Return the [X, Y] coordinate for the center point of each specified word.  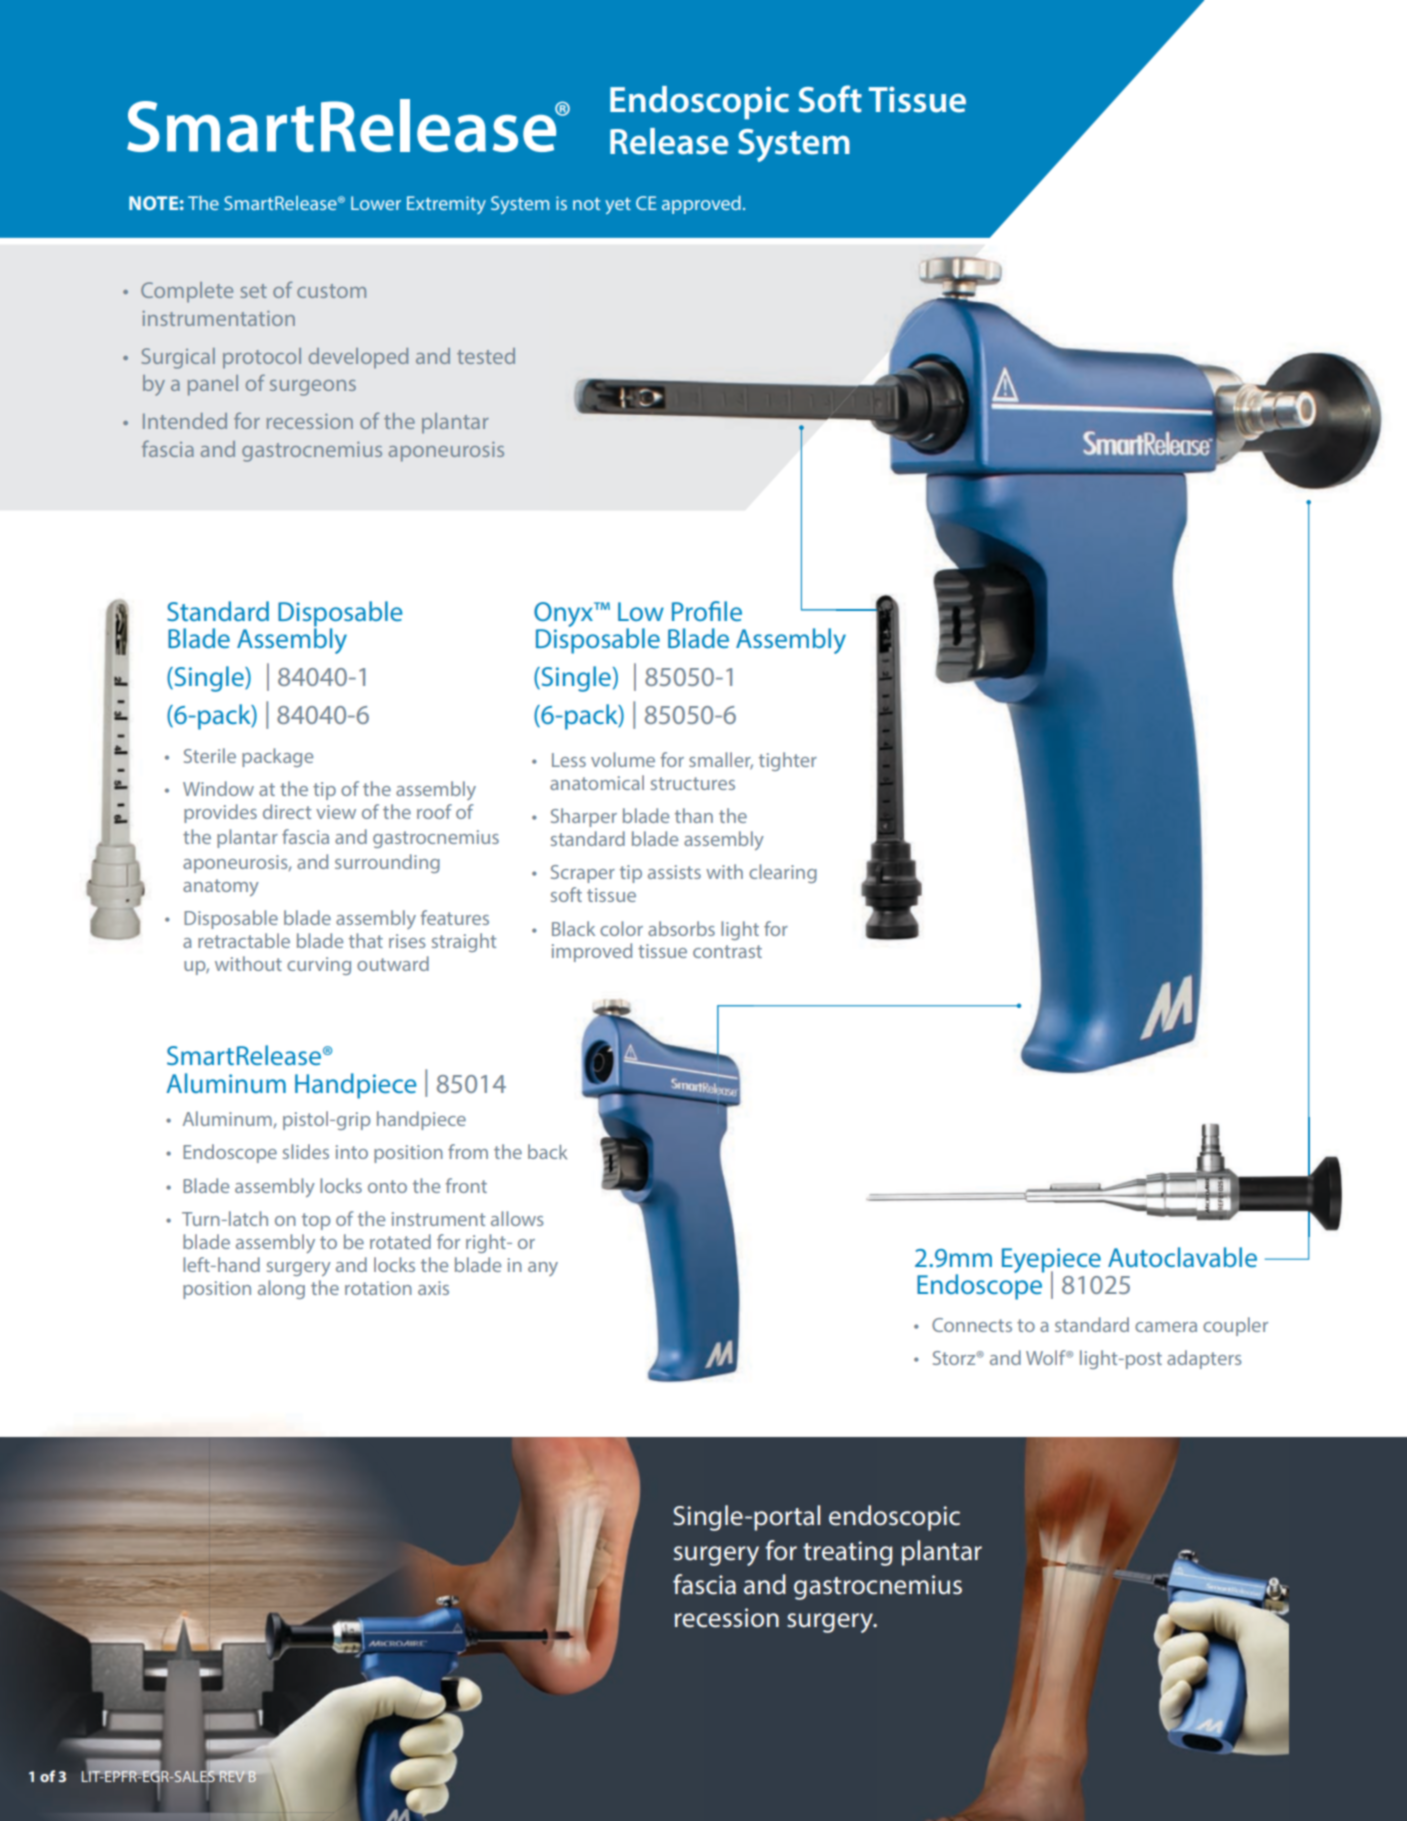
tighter [788, 761]
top [316, 1221]
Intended [185, 421]
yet [618, 205]
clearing [783, 873]
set [254, 291]
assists [674, 872]
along [281, 1289]
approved [701, 205]
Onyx [564, 614]
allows [517, 1218]
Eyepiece [1051, 1261]
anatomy [221, 887]
